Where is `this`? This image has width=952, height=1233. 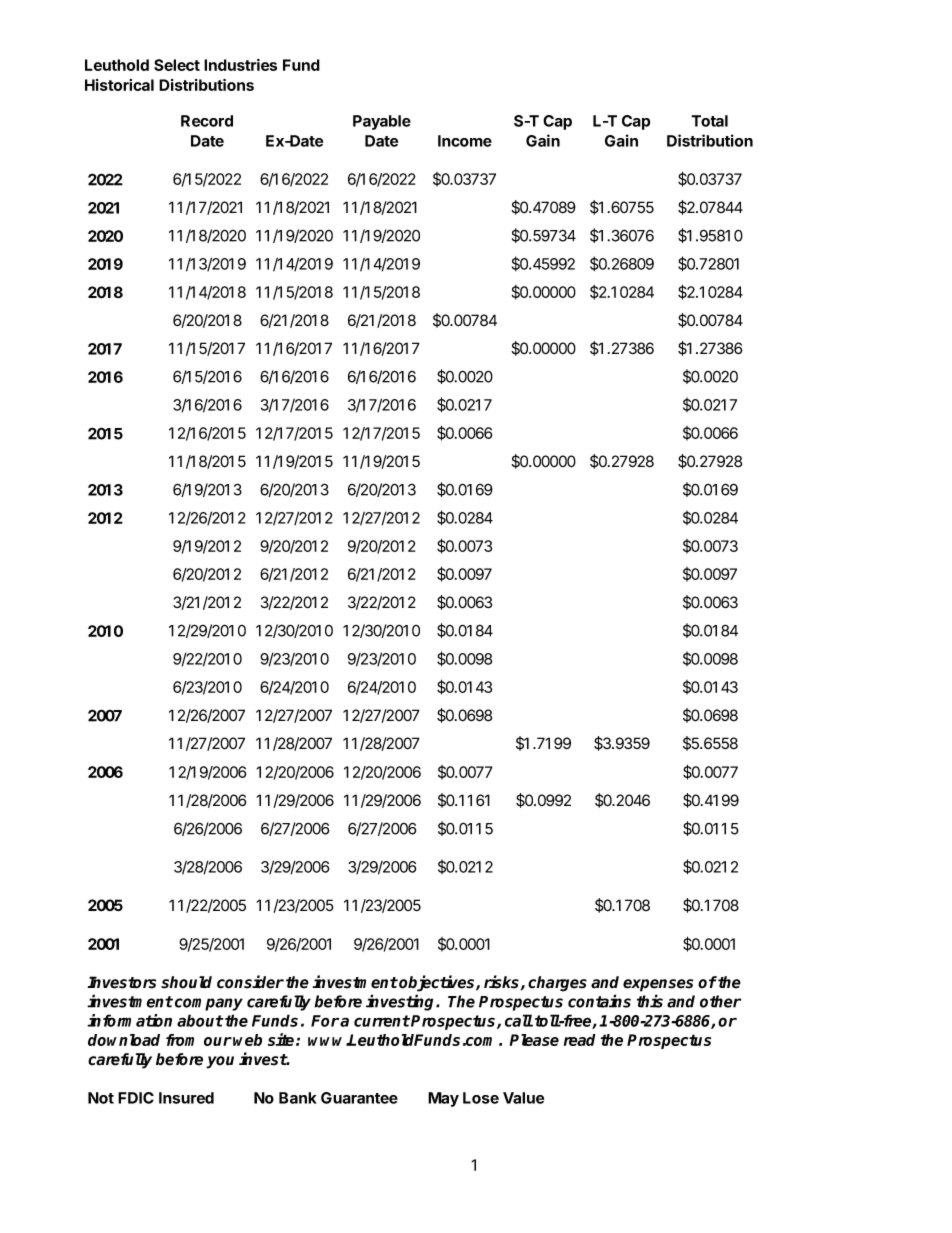 this is located at coordinates (650, 1001).
